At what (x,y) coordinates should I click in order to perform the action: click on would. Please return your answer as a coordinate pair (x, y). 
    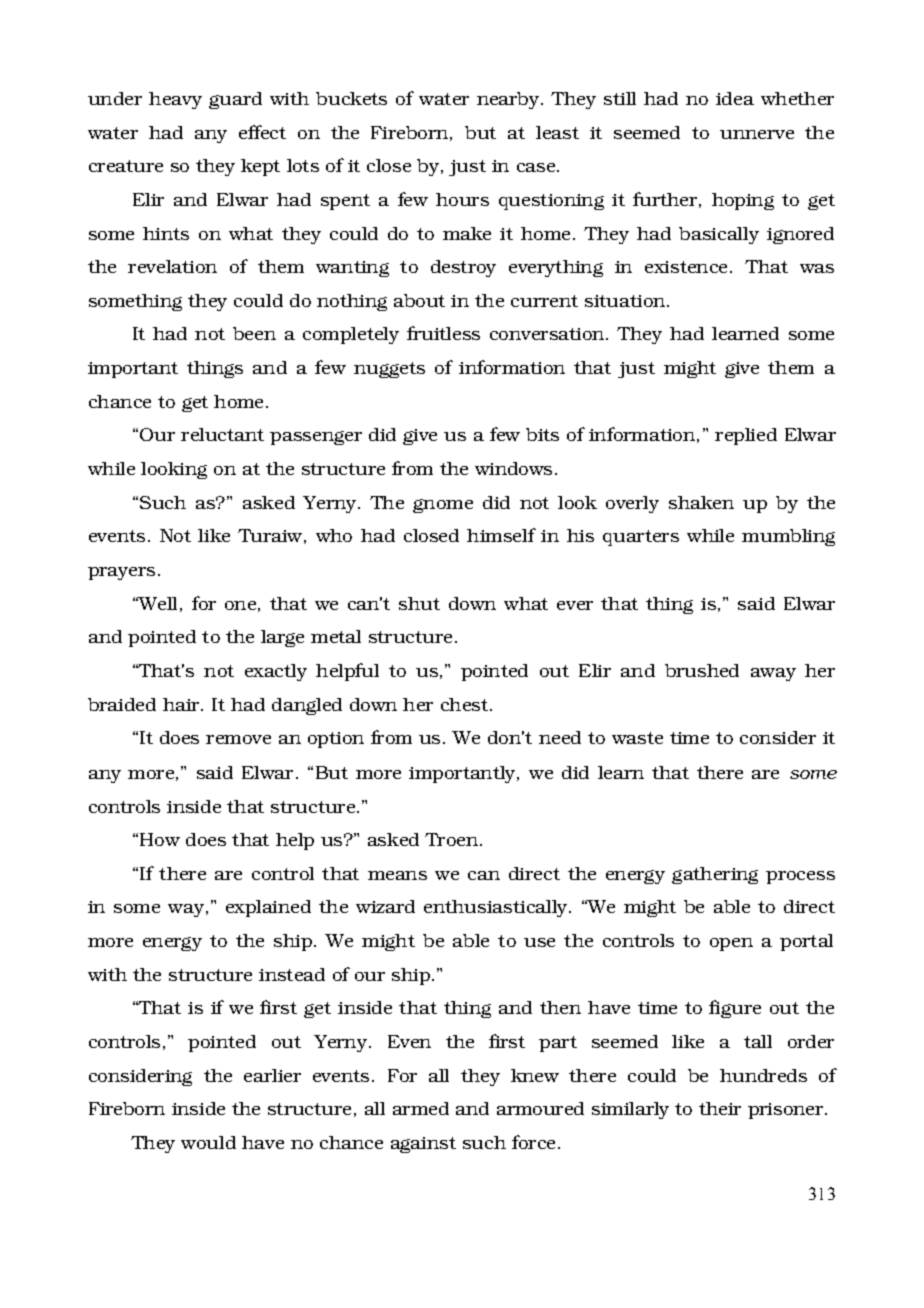
    Looking at the image, I should click on (208, 1142).
